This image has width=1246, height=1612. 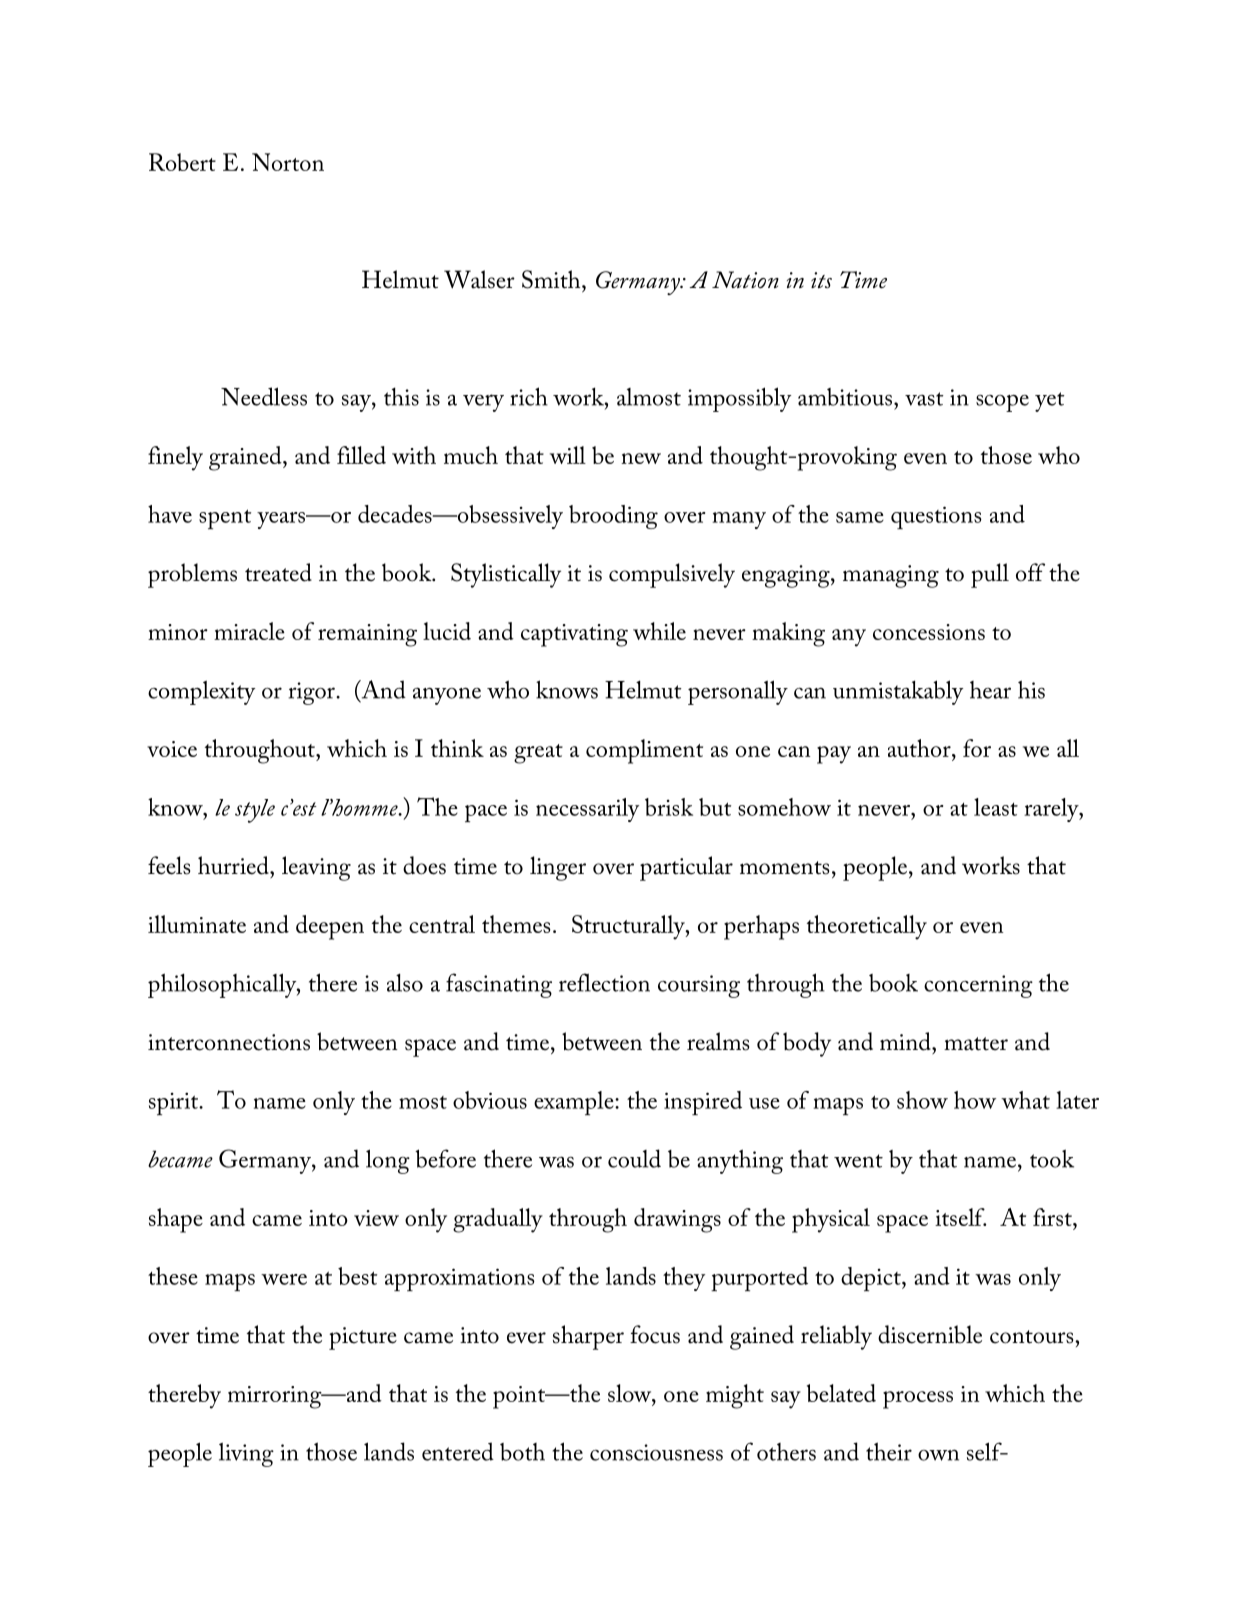 I want to click on spent, so click(x=225, y=519).
